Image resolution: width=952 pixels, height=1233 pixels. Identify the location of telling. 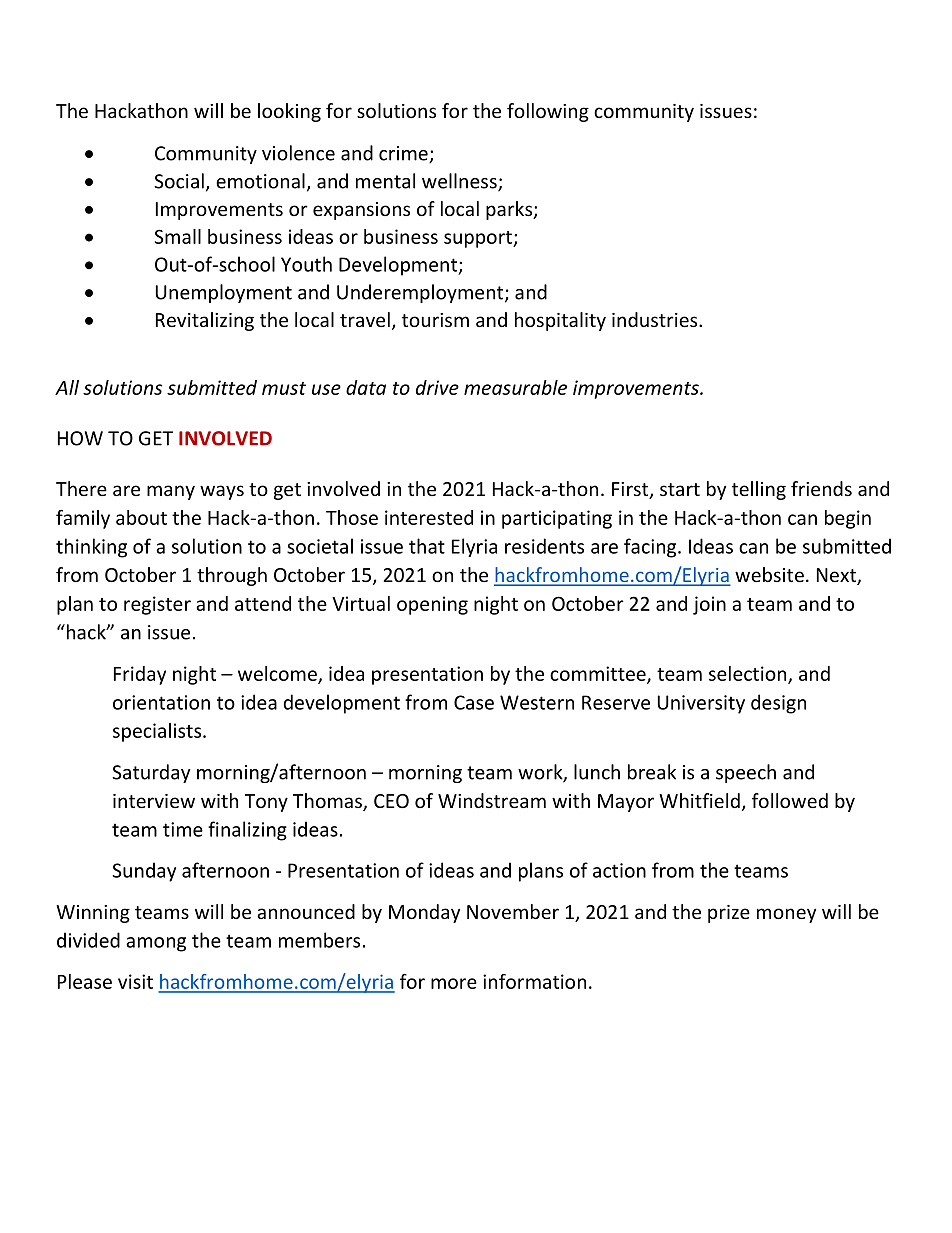
(759, 490).
